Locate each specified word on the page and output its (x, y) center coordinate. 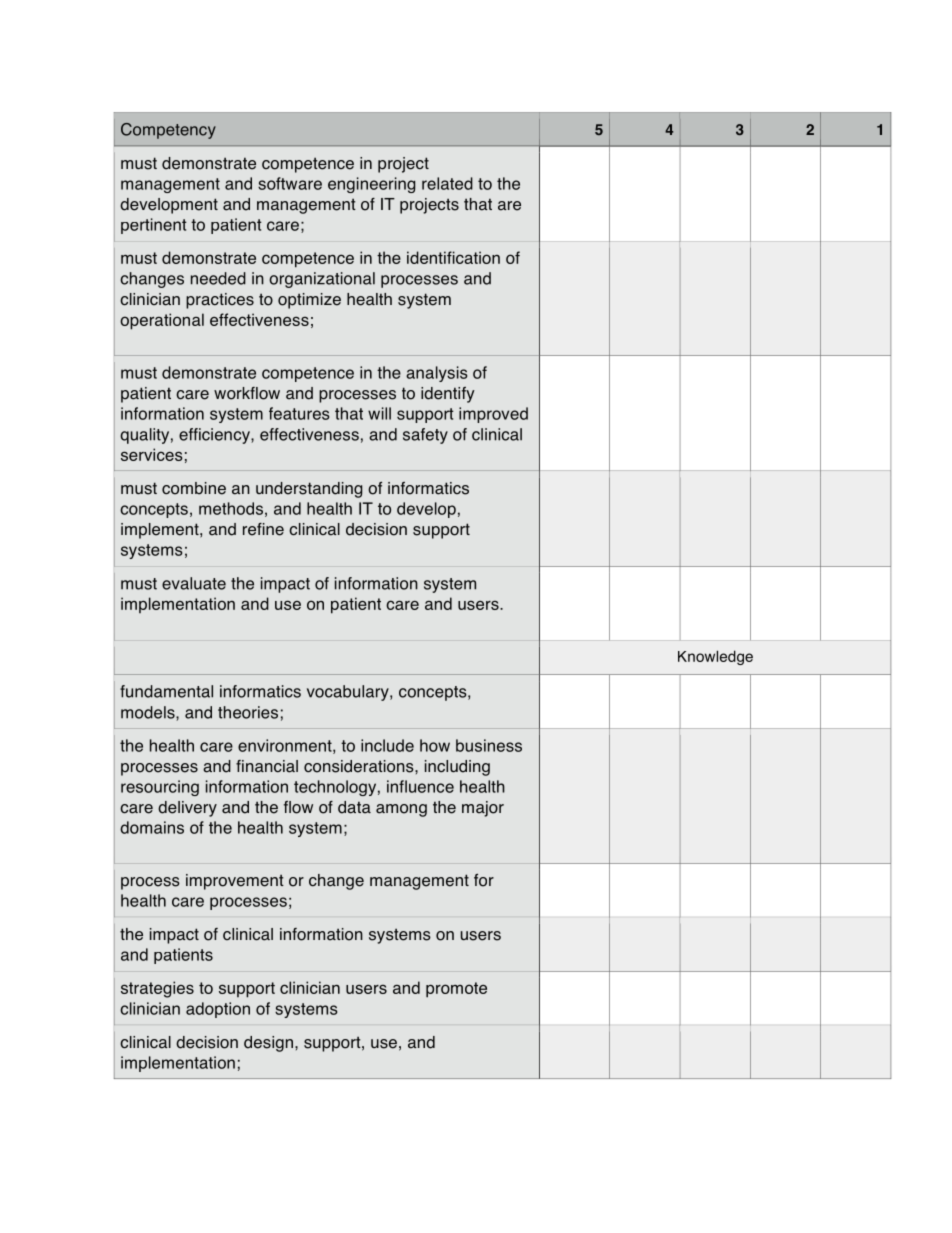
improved (493, 415)
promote (456, 990)
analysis (436, 374)
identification (453, 257)
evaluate (194, 583)
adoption (218, 1010)
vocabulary (349, 693)
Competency (168, 131)
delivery (187, 809)
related (447, 183)
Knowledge (715, 657)
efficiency (215, 436)
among (401, 810)
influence (420, 786)
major (483, 809)
